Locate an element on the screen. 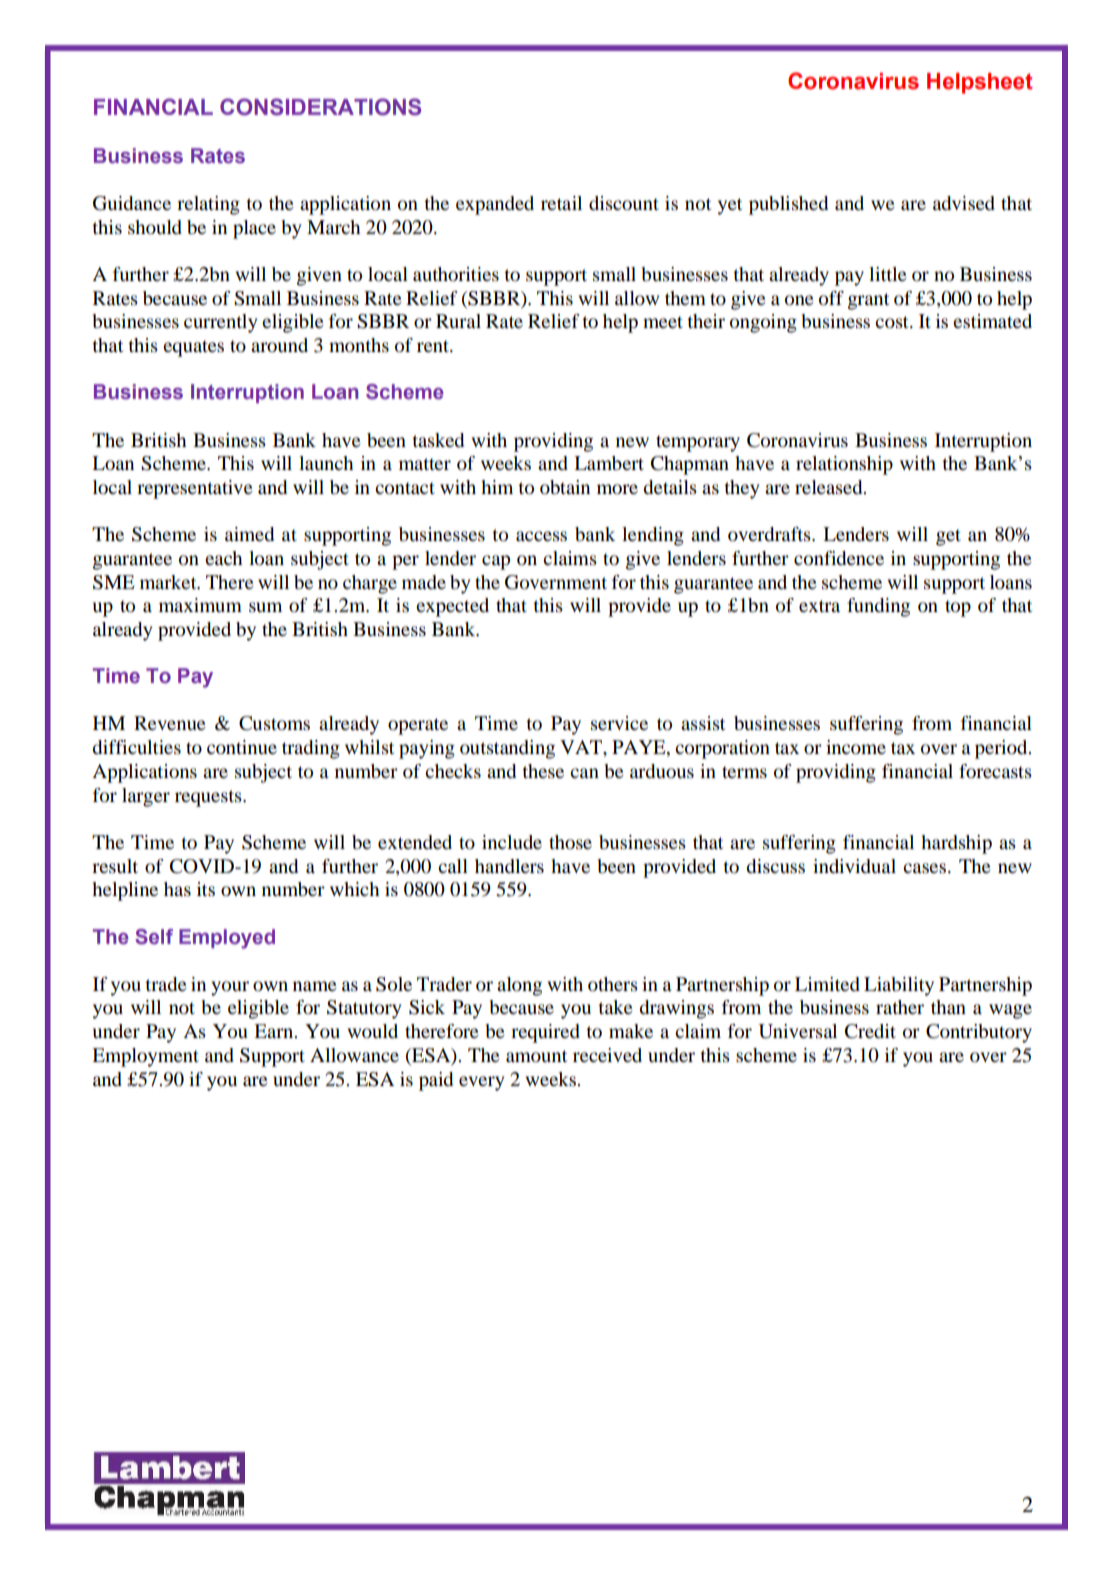  relationship is located at coordinates (844, 465).
